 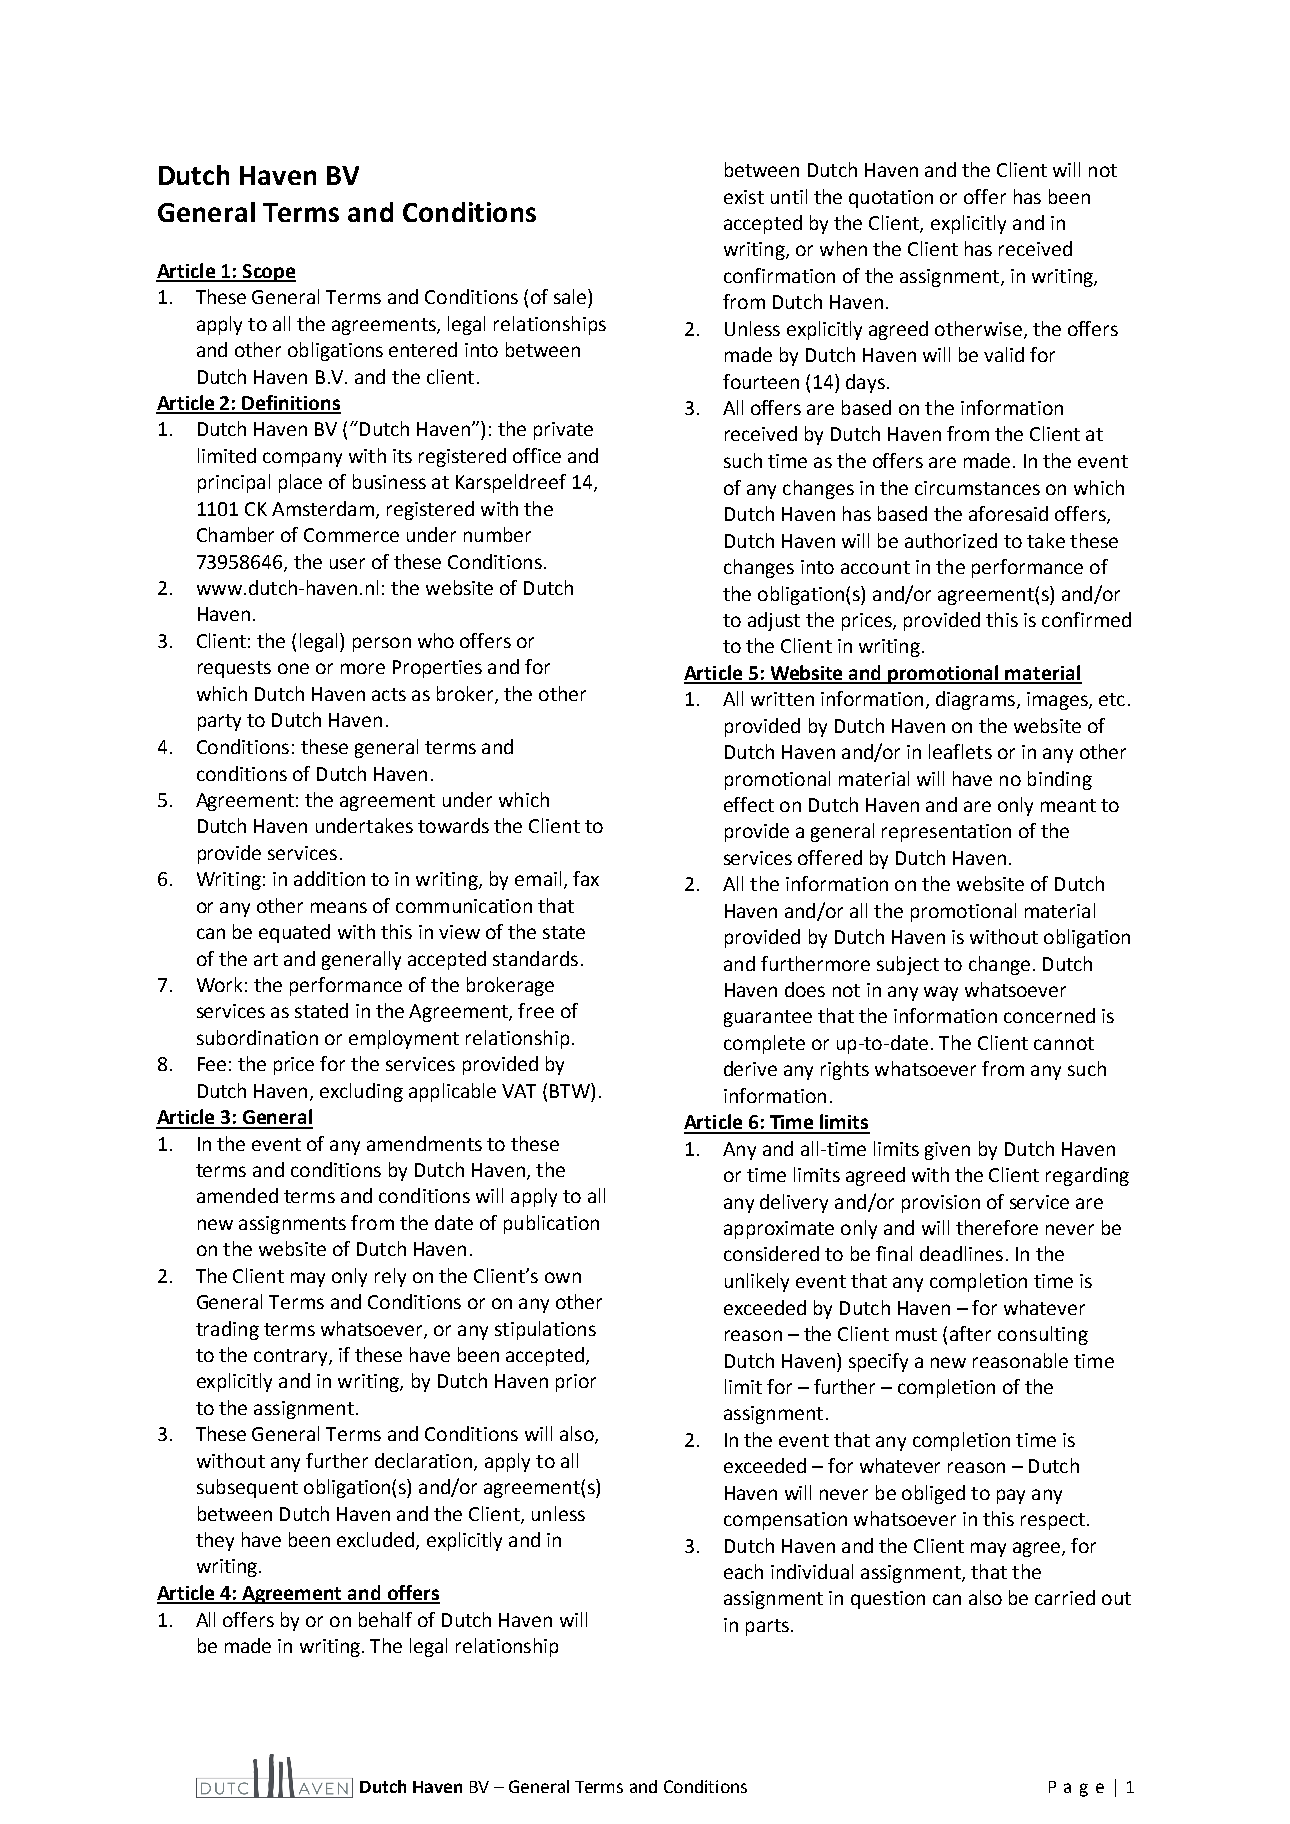 What do you see at coordinates (997, 1227) in the page?
I see `therefore` at bounding box center [997, 1227].
